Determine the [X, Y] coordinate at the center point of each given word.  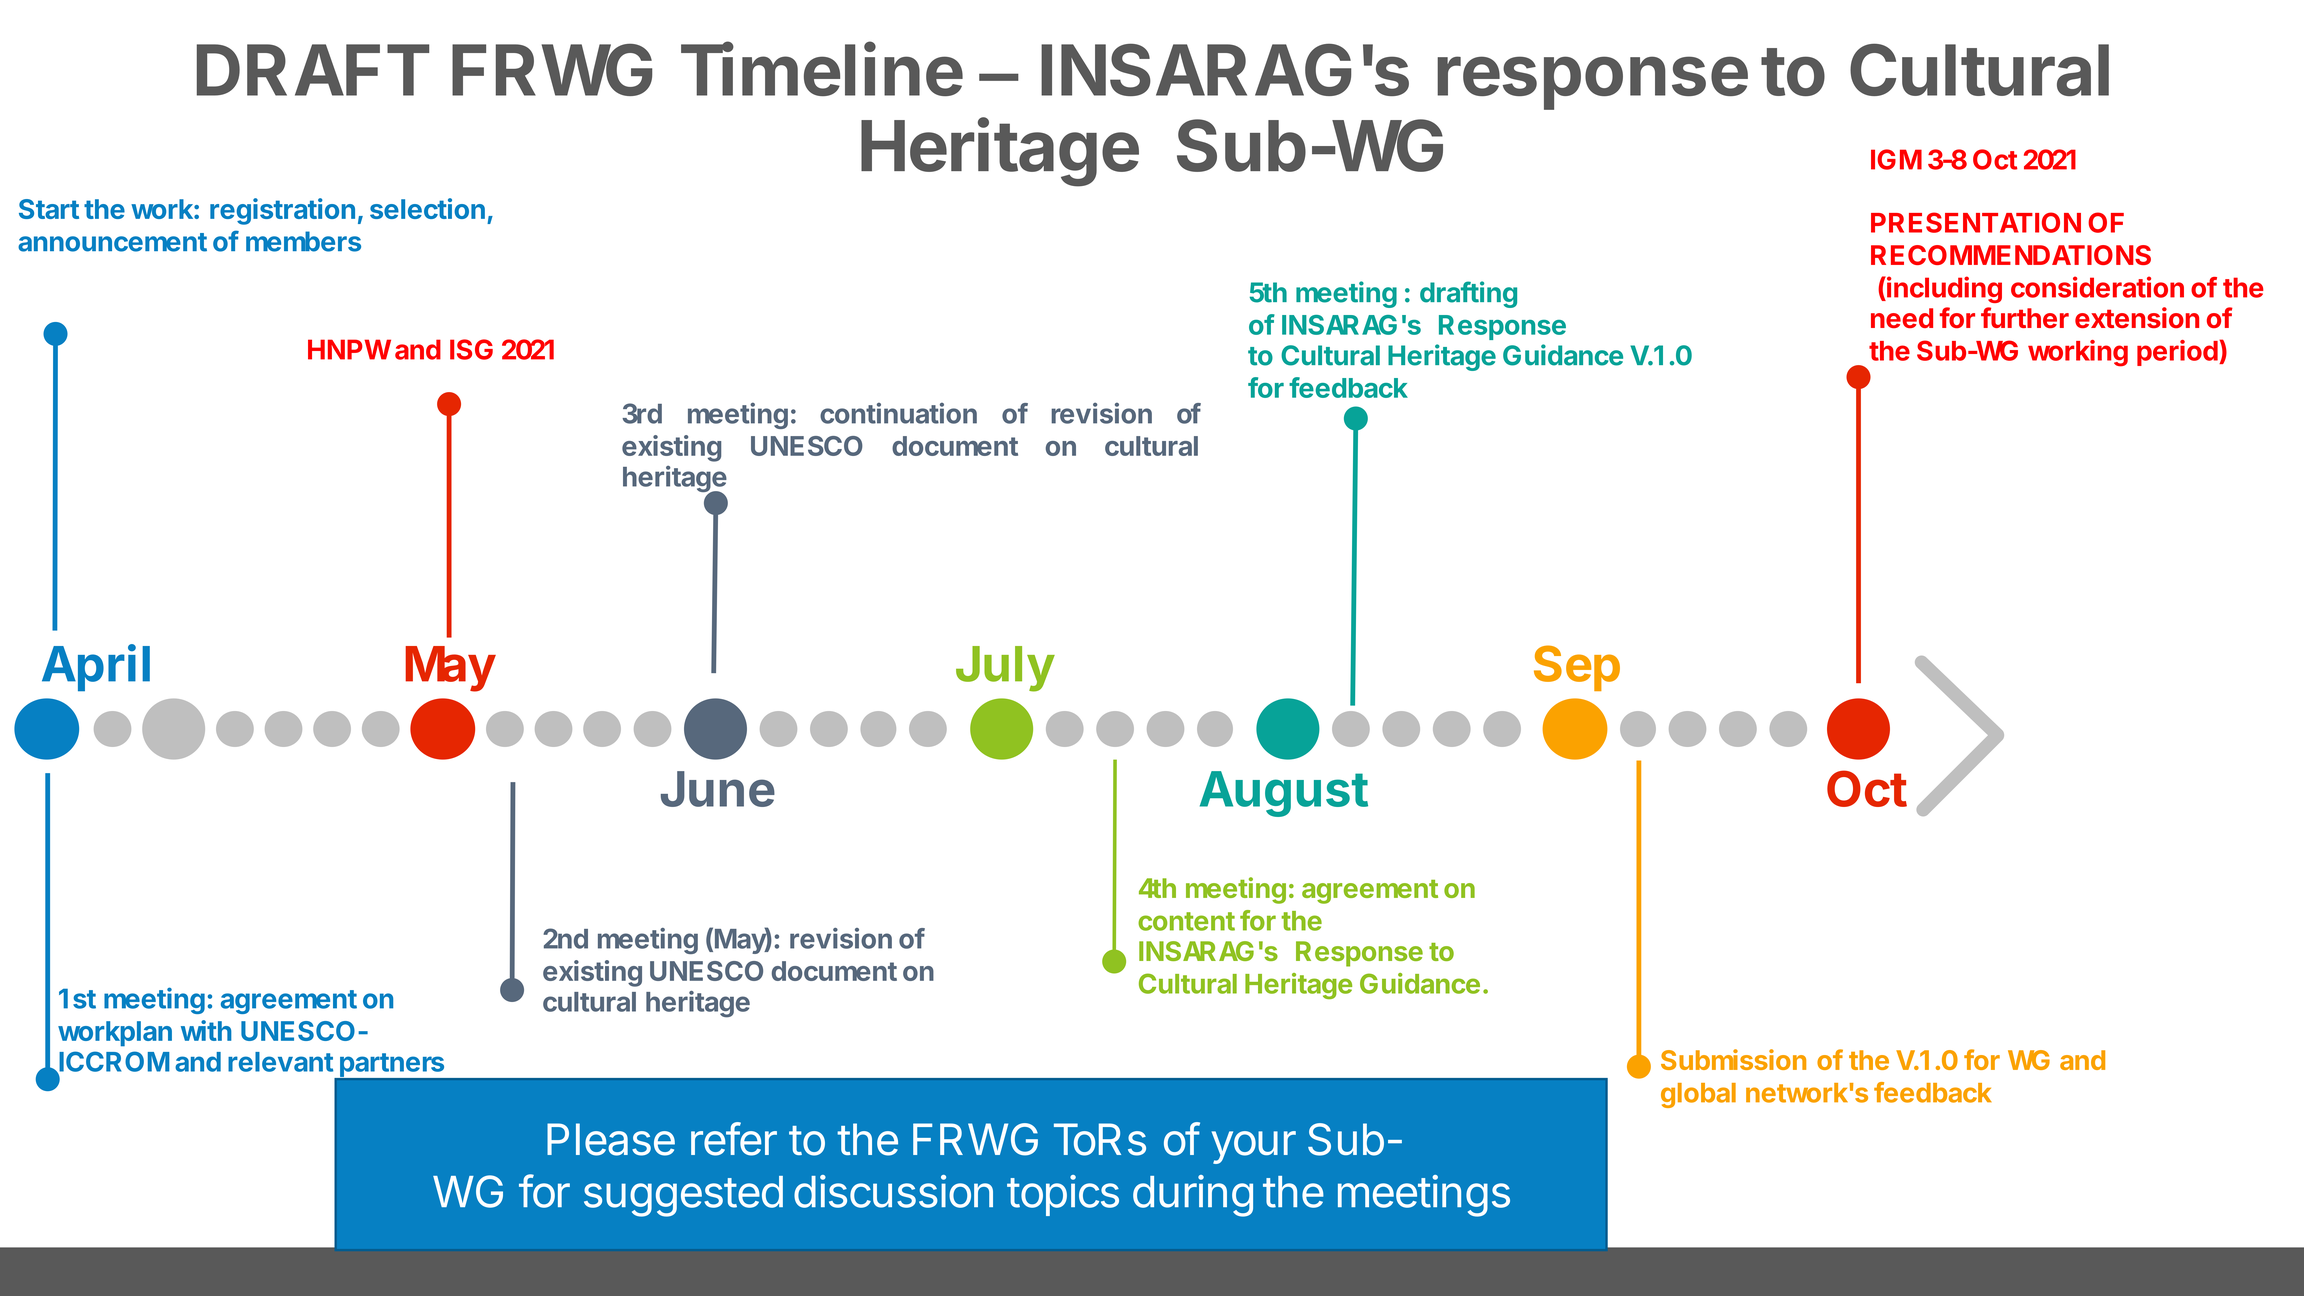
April [96, 667]
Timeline [822, 69]
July [1005, 669]
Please [611, 1139]
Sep [1577, 668]
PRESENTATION [1976, 222]
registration [282, 211]
